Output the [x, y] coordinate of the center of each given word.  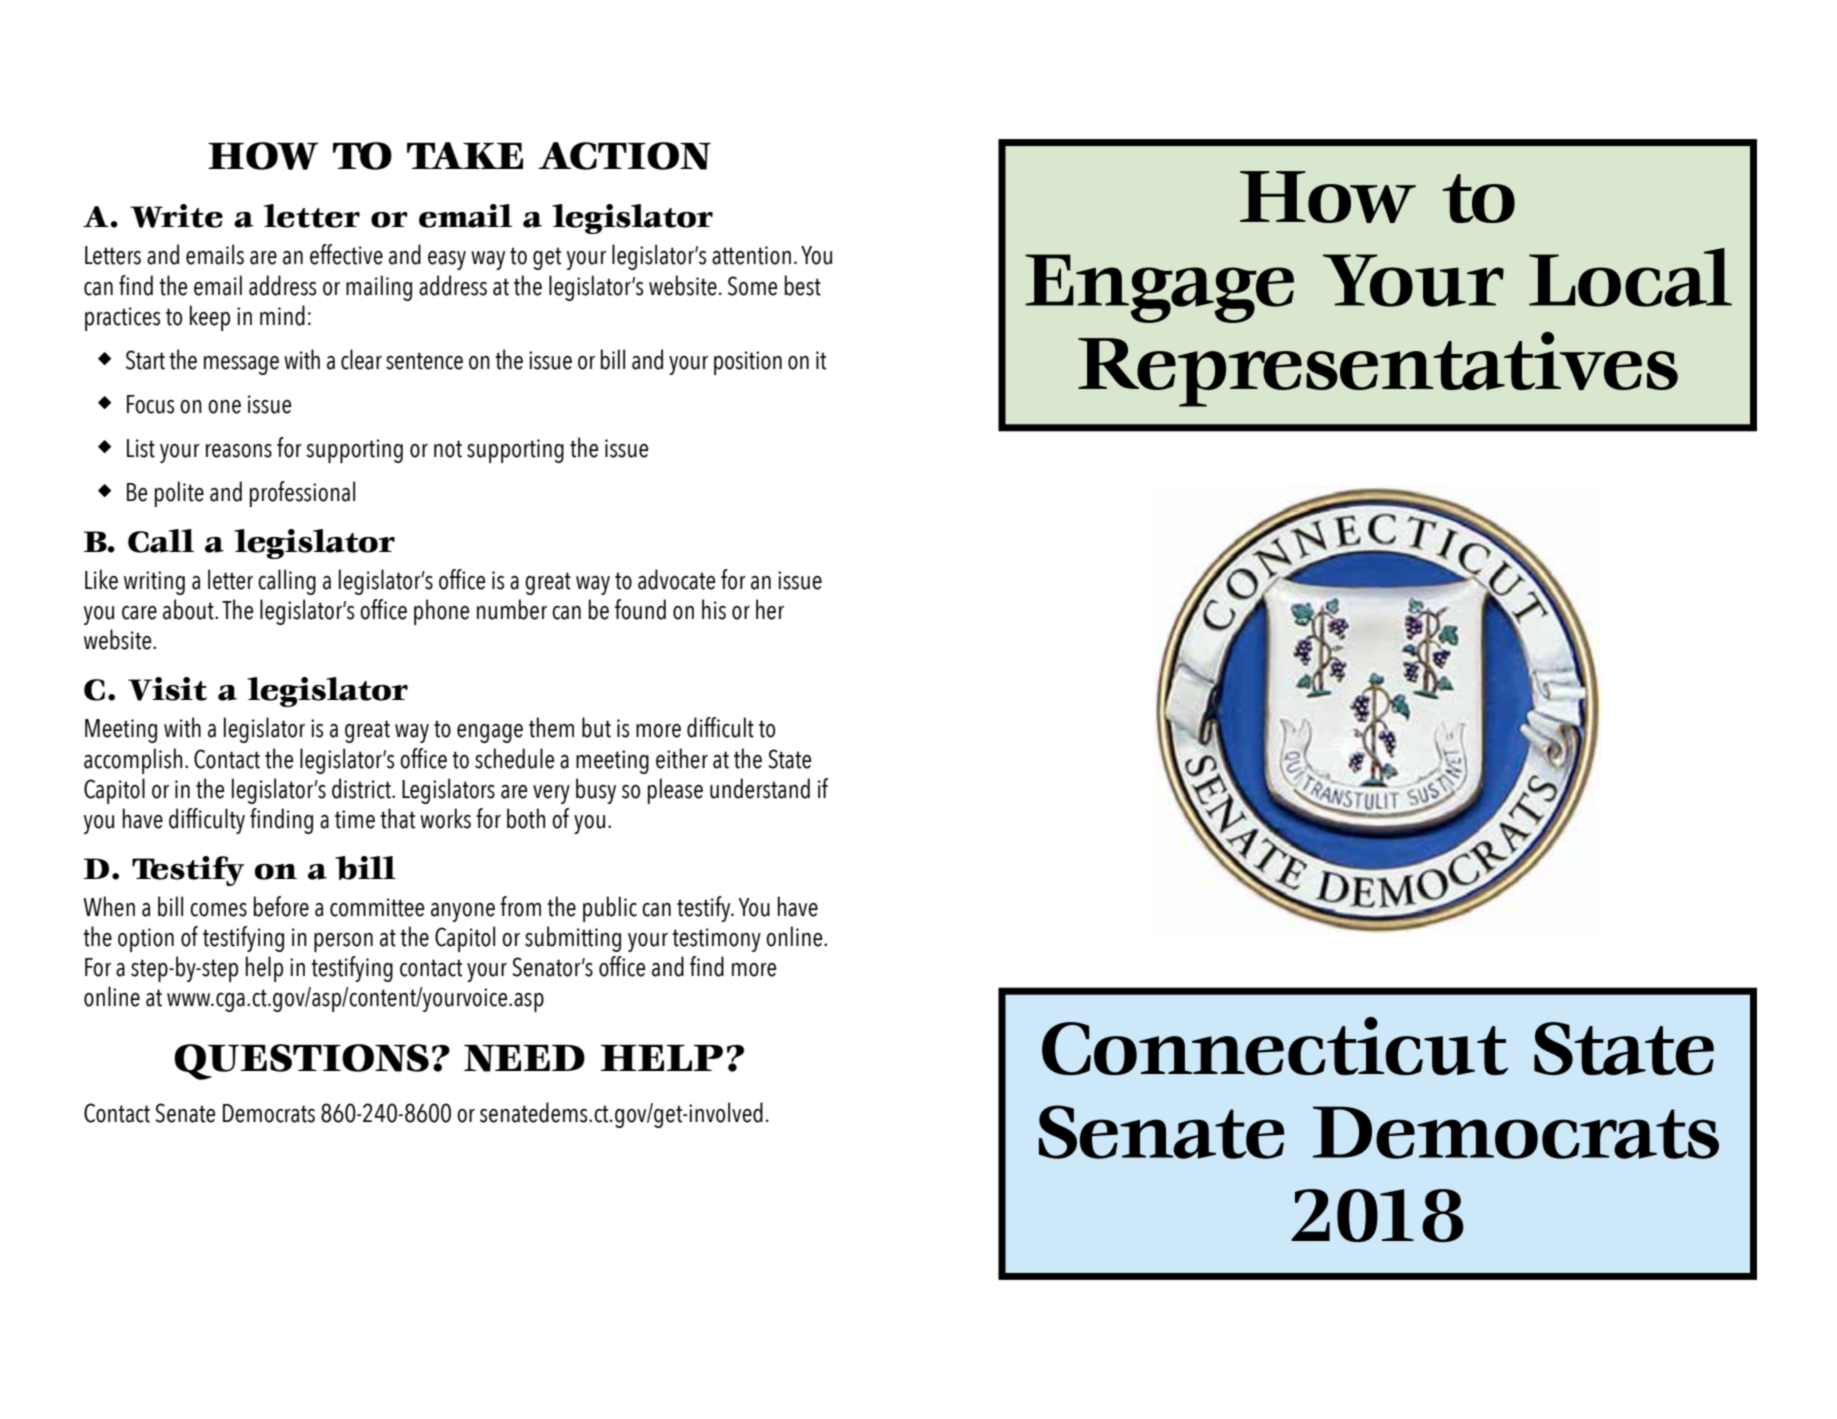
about [189, 609]
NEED [524, 1058]
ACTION [624, 156]
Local [1630, 277]
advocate [676, 579]
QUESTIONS [301, 1062]
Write [177, 216]
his [714, 609]
